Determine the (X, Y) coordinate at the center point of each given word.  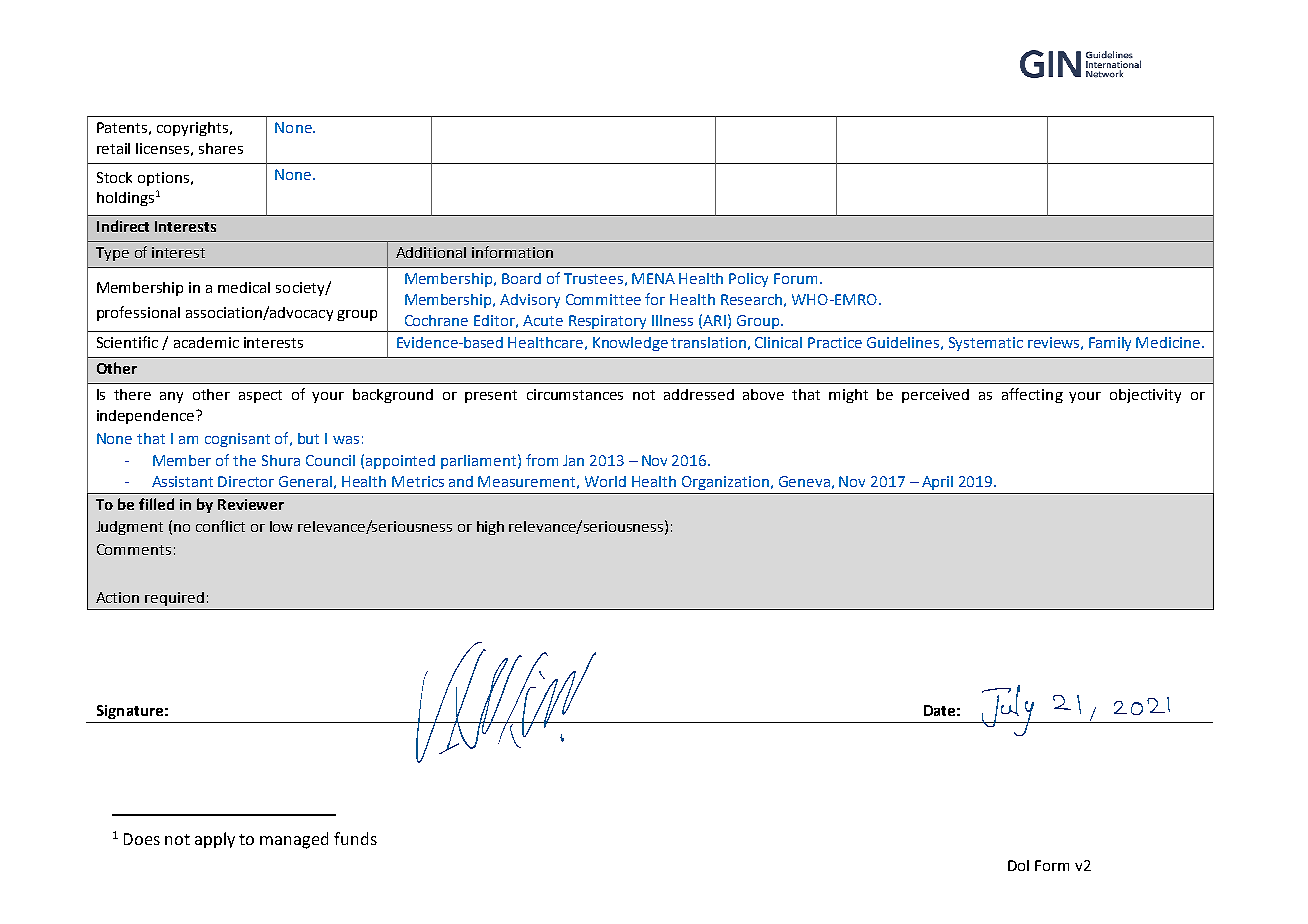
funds (355, 838)
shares (221, 148)
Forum (795, 278)
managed (294, 840)
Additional (431, 252)
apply (215, 840)
